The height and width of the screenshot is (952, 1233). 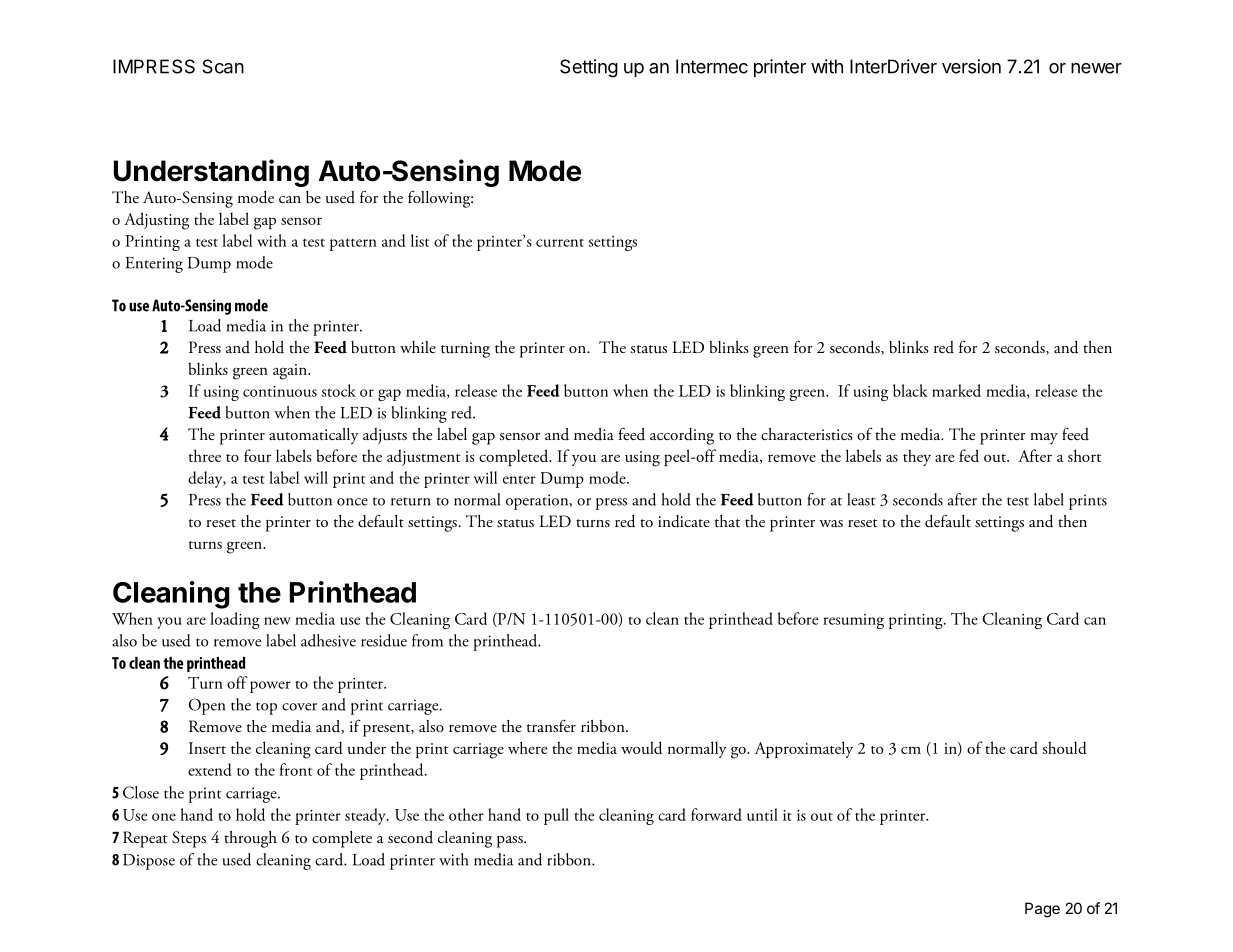 What do you see at coordinates (511, 842) in the screenshot?
I see `pass` at bounding box center [511, 842].
